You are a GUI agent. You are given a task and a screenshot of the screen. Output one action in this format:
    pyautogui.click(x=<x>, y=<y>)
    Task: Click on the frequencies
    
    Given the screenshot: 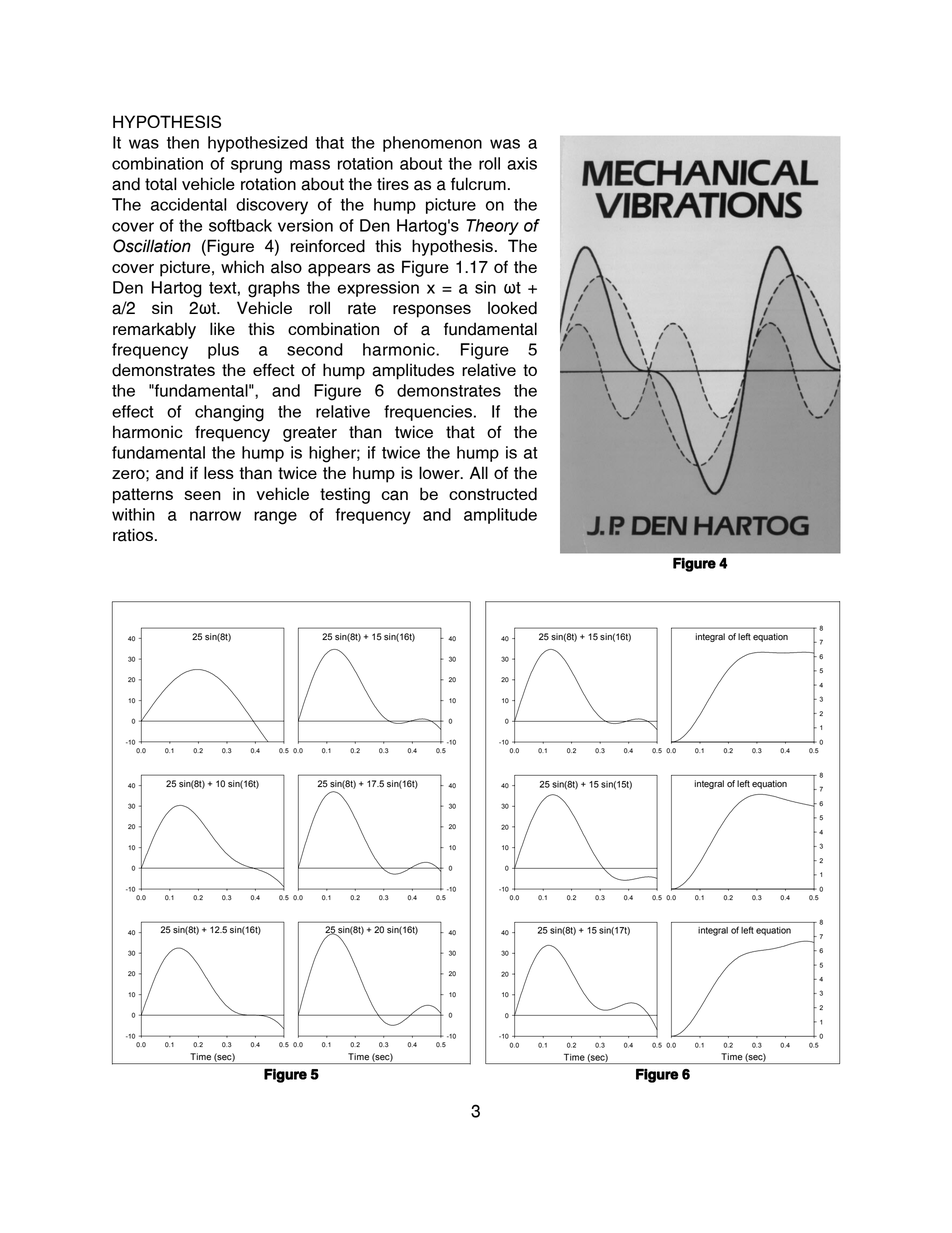 What is the action you would take?
    pyautogui.click(x=428, y=413)
